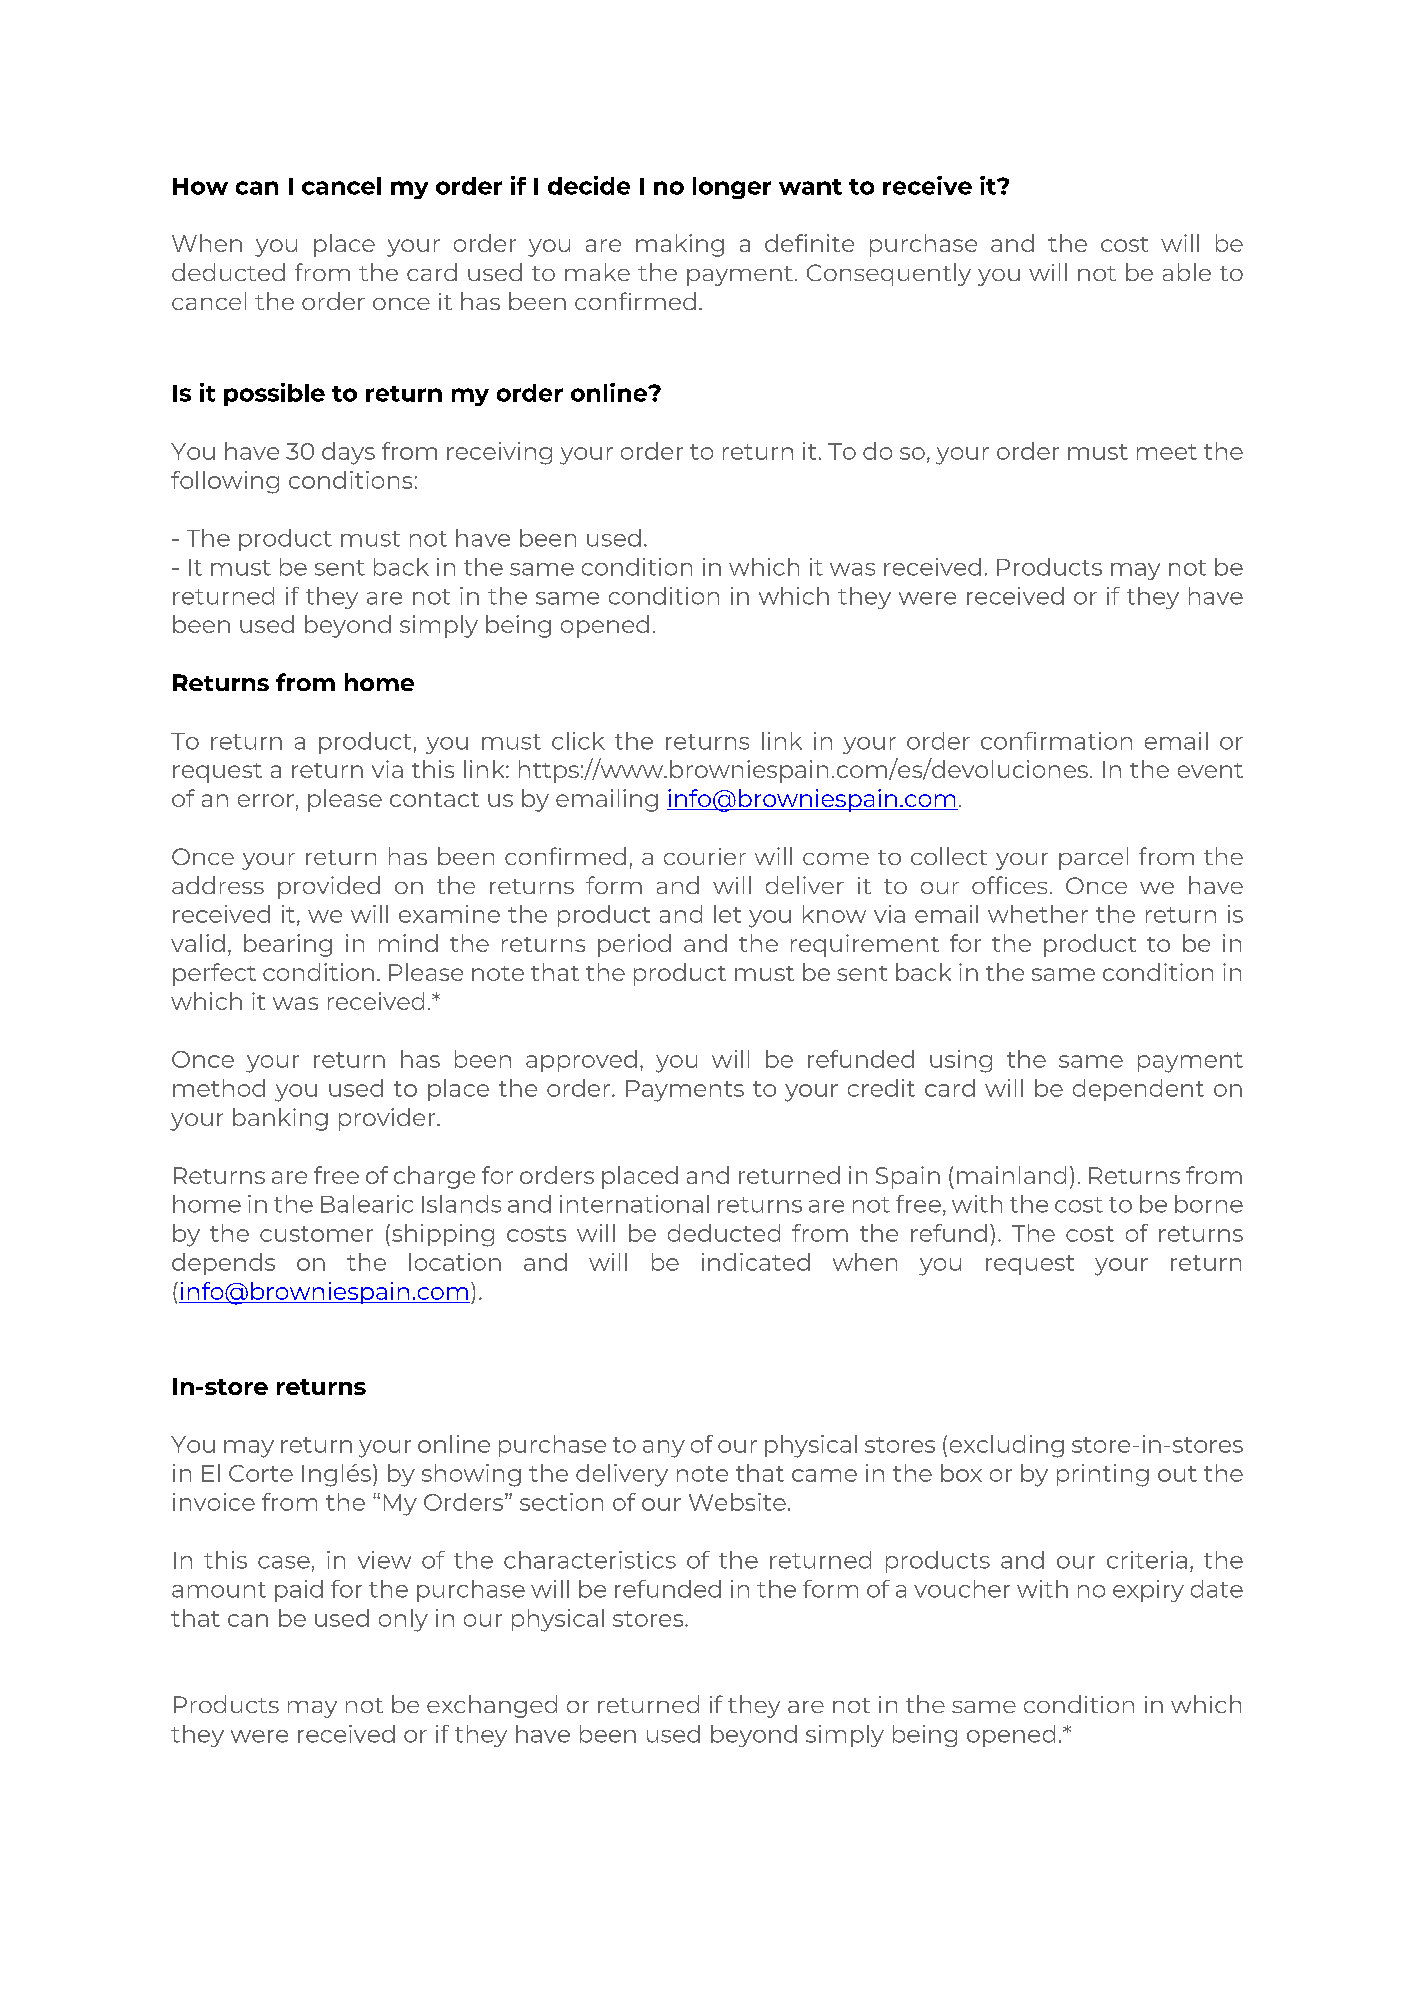  What do you see at coordinates (299, 1591) in the screenshot?
I see `paid` at bounding box center [299, 1591].
